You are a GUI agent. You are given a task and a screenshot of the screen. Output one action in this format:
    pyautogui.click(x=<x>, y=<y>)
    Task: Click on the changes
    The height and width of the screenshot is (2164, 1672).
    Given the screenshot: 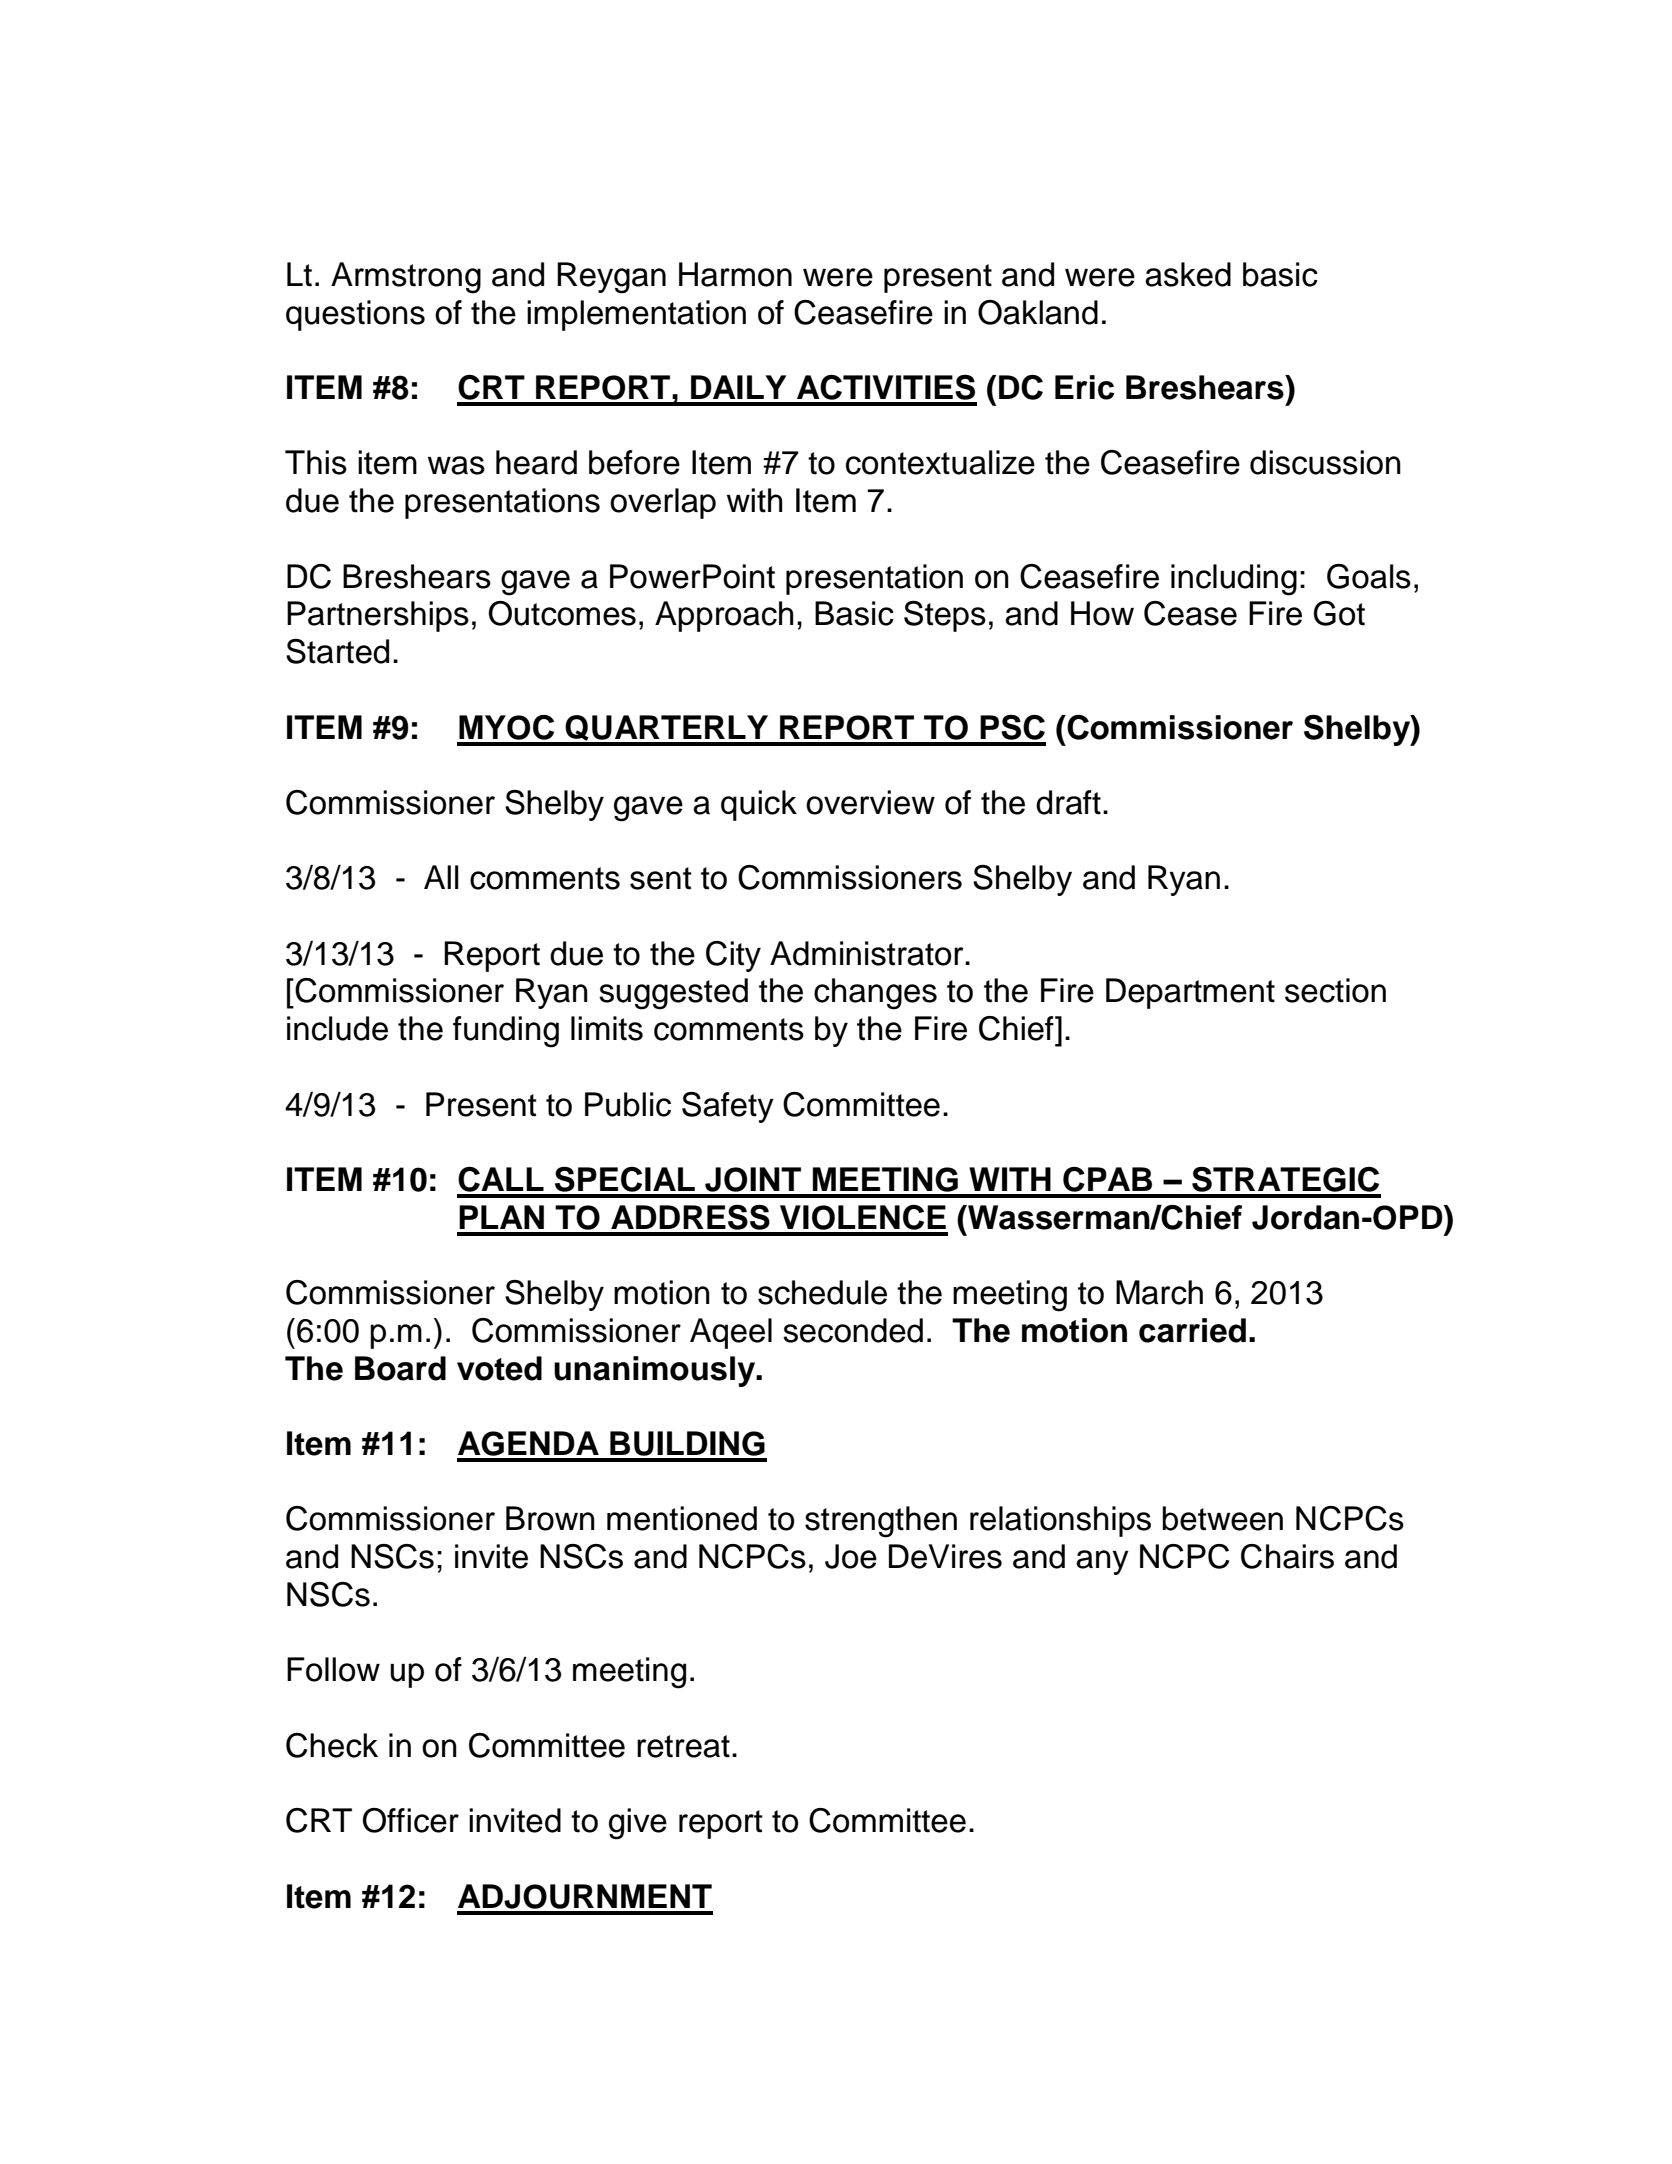 What is the action you would take?
    pyautogui.click(x=875, y=994)
